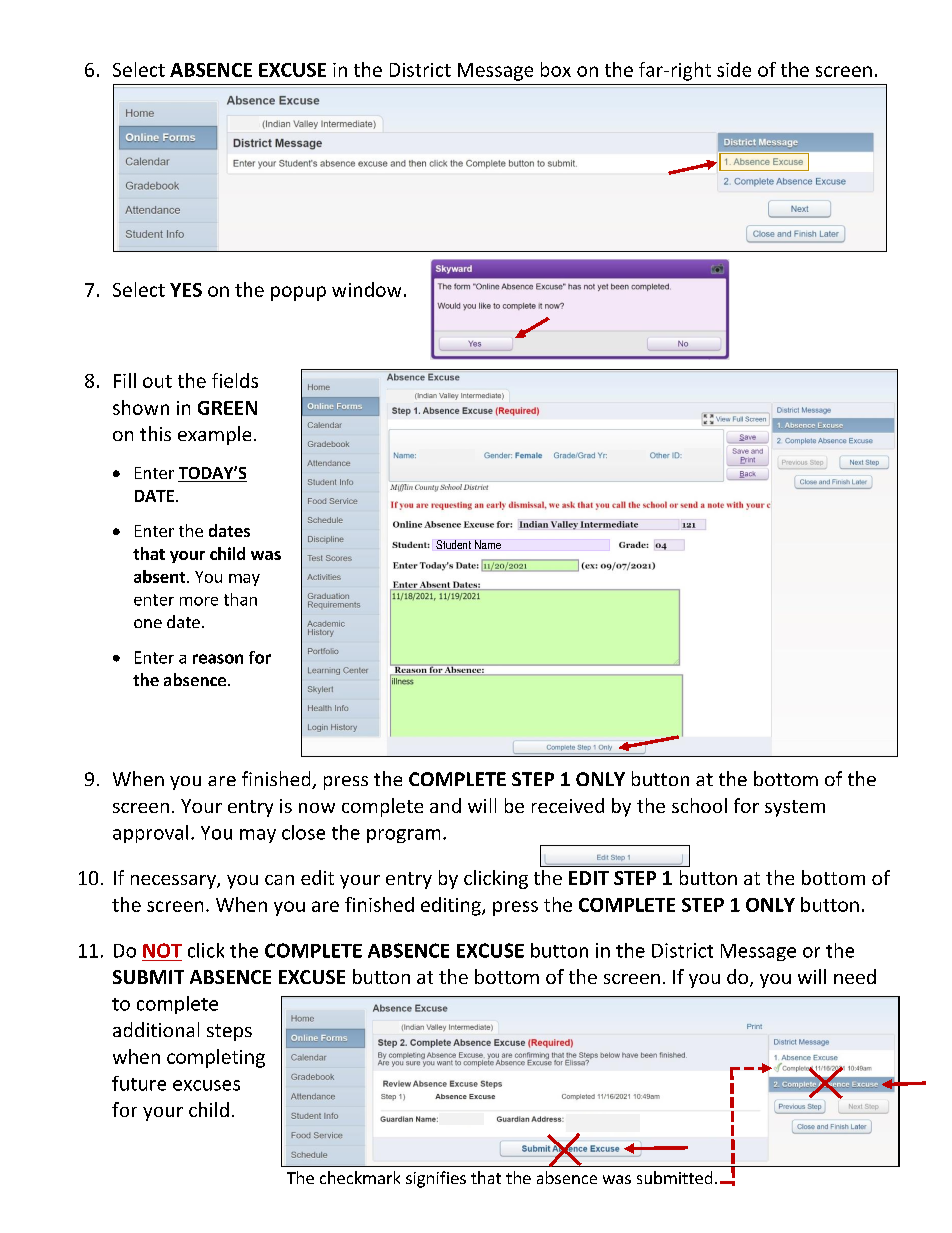 This image has height=1233, width=952. What do you see at coordinates (488, 544) in the image?
I see `Name` at bounding box center [488, 544].
